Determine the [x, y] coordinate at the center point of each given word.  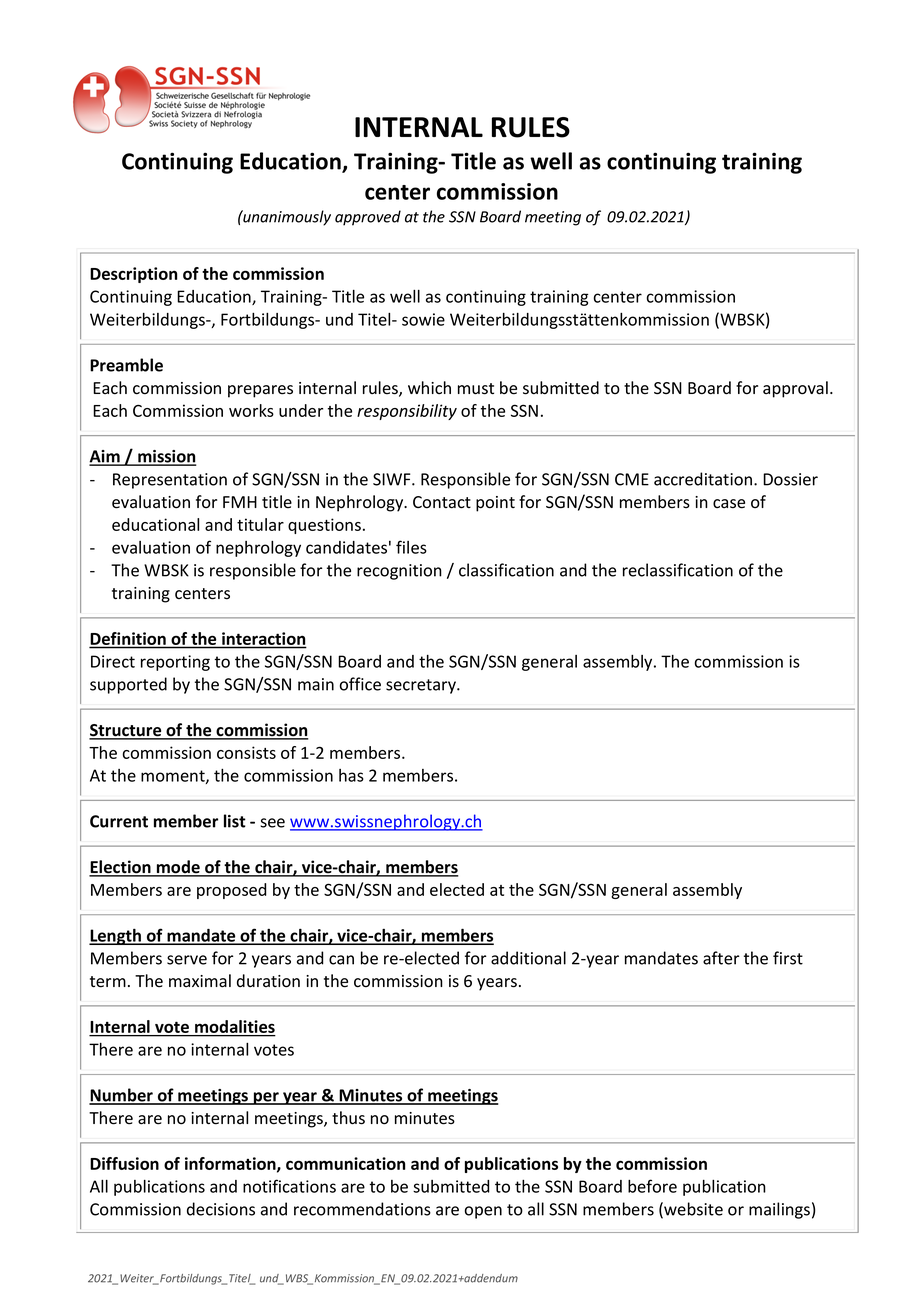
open [483, 1212]
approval [795, 389]
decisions [221, 1209]
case [729, 504]
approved [368, 218]
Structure [126, 731]
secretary [422, 686]
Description [133, 275]
